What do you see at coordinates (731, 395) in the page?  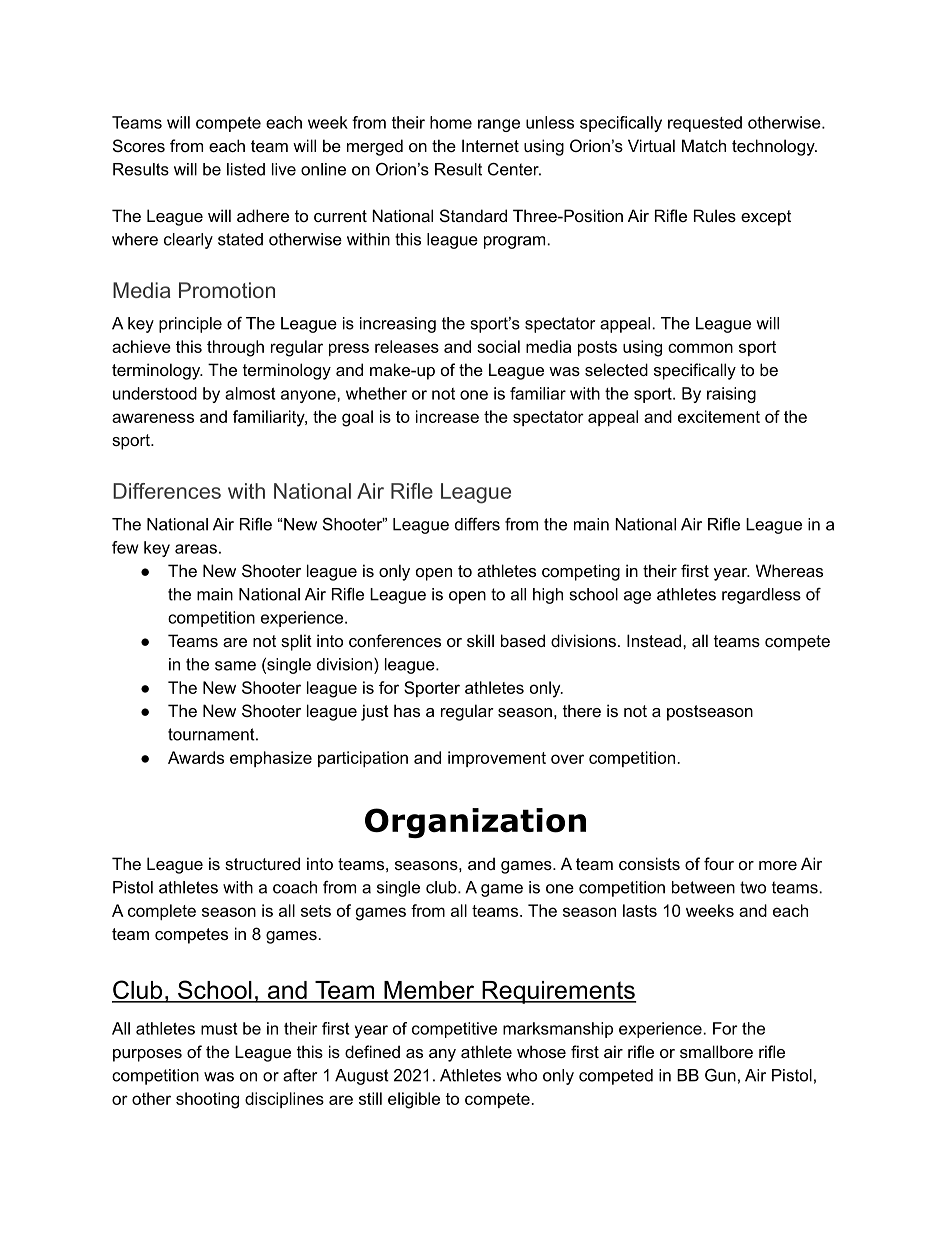 I see `raising` at bounding box center [731, 395].
